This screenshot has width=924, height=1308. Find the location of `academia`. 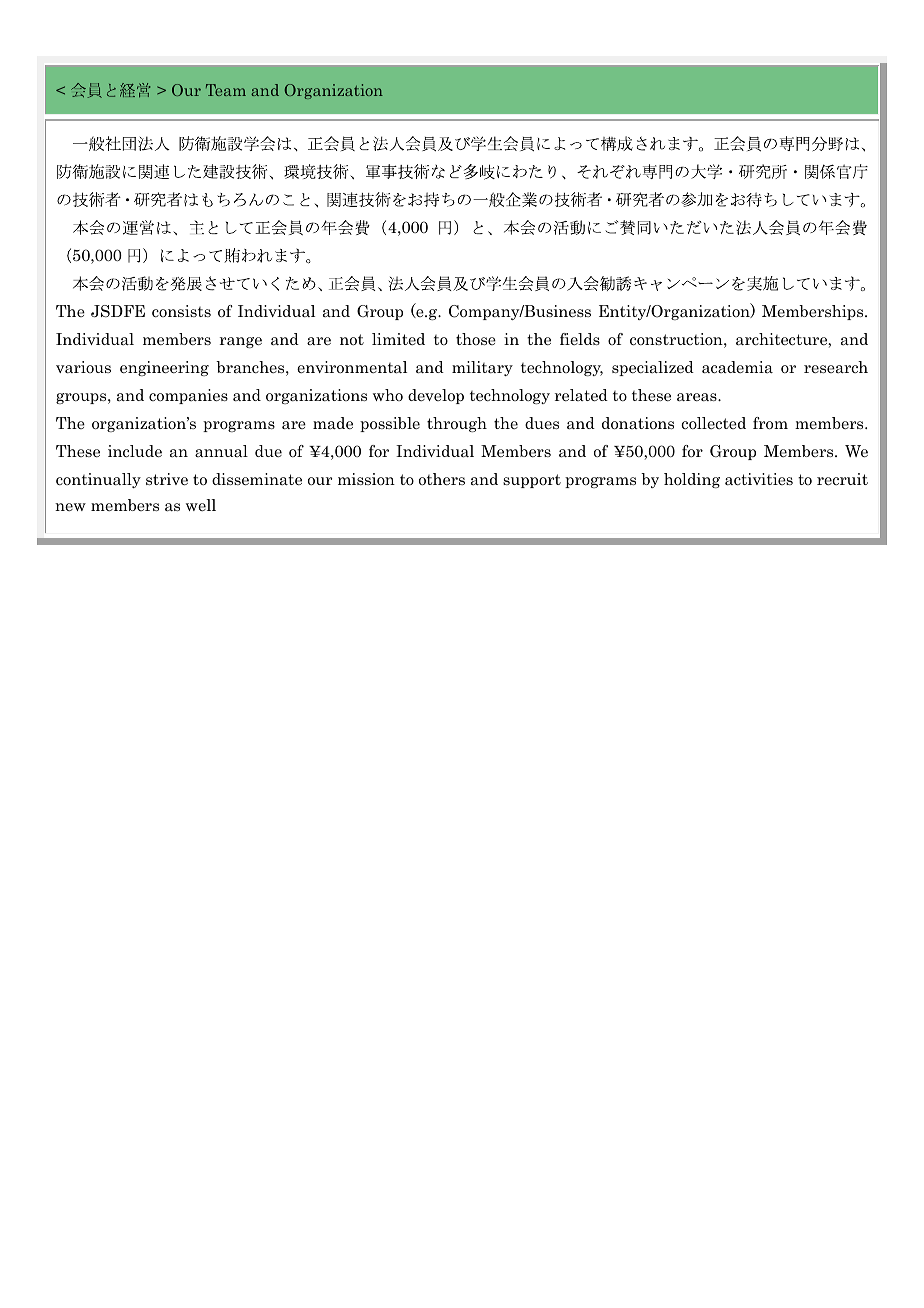

academia is located at coordinates (737, 367).
